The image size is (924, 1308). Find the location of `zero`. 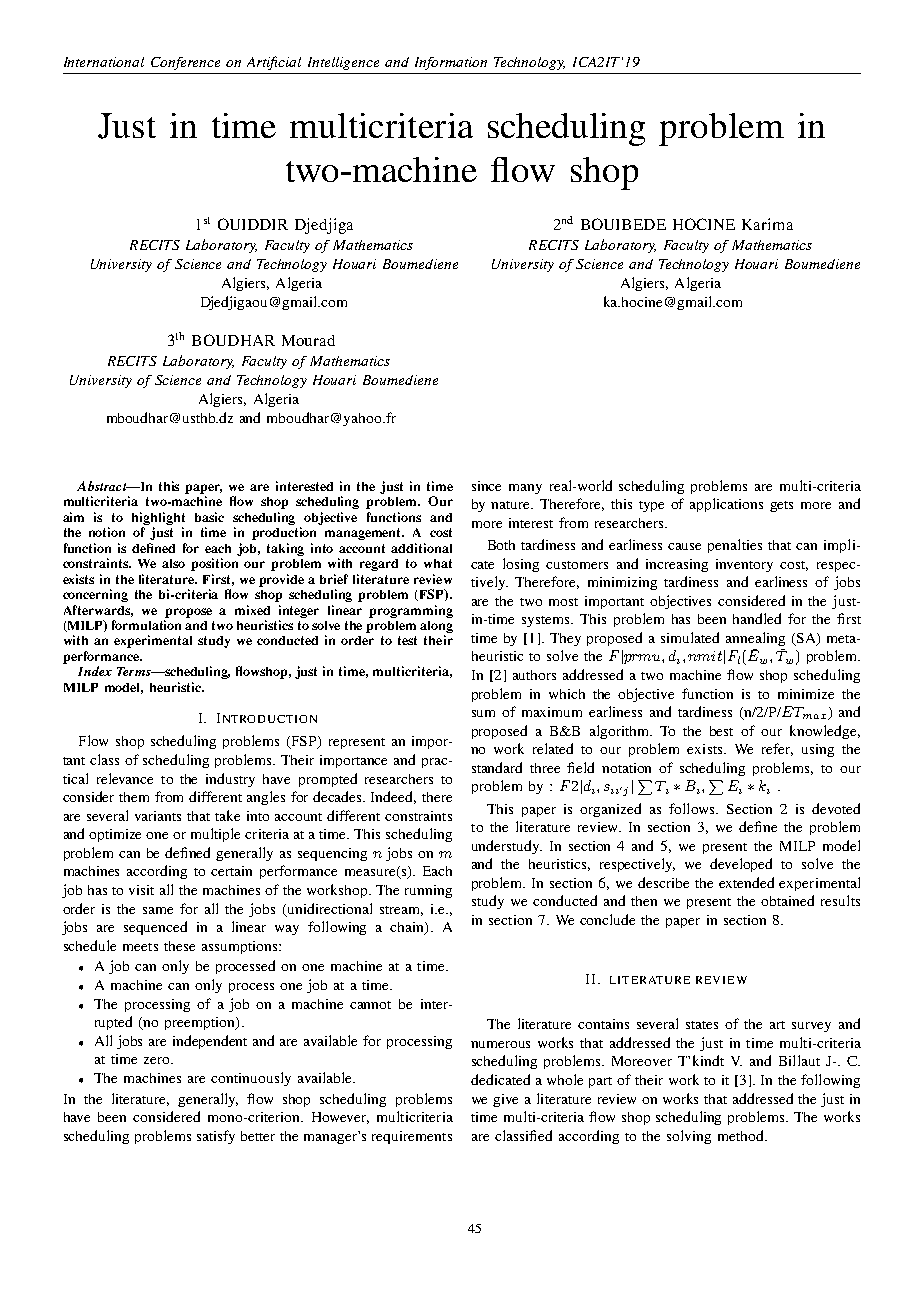

zero is located at coordinates (158, 1060).
